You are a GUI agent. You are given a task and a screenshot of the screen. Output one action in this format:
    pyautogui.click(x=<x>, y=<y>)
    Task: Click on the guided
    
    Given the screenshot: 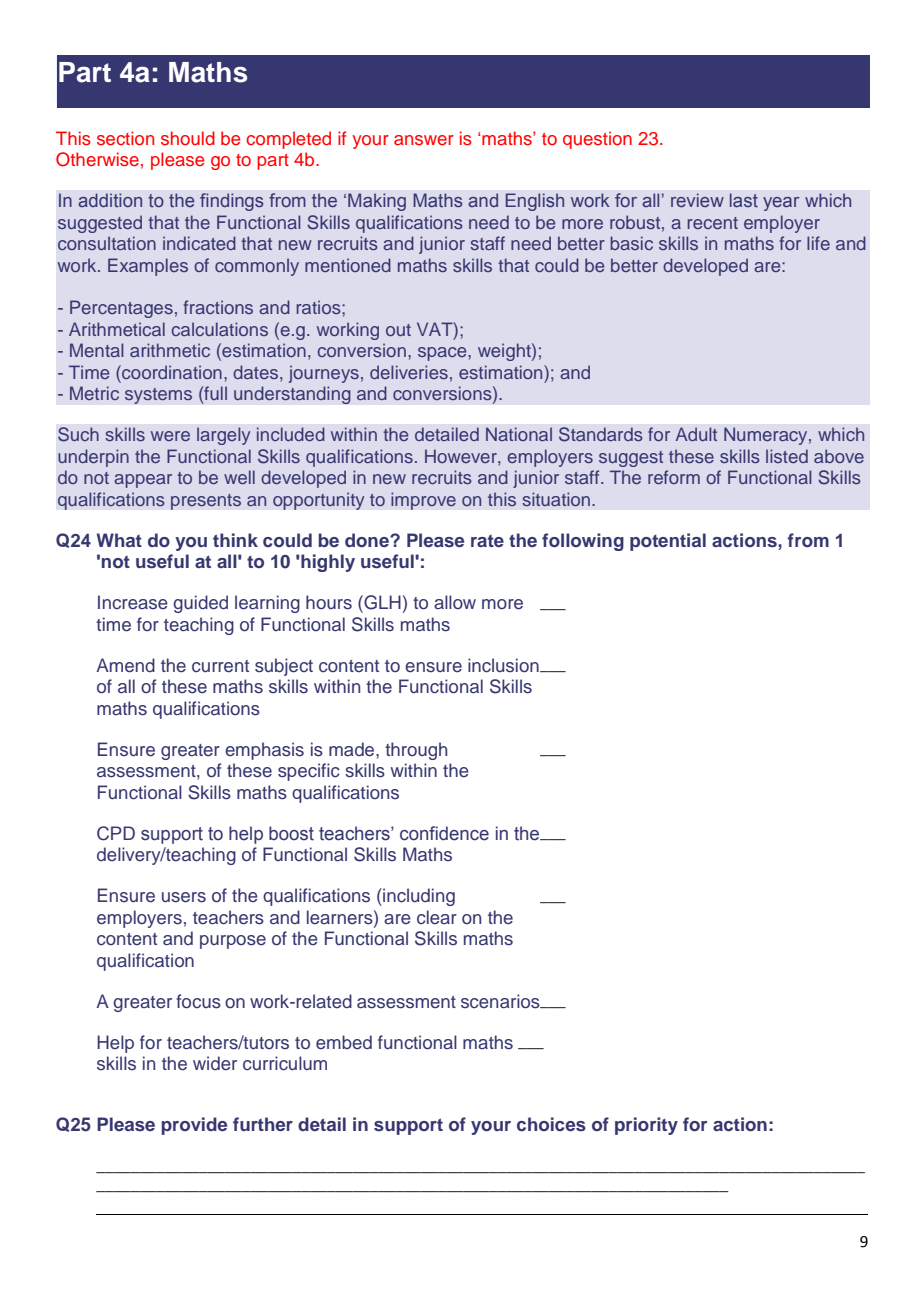 What is the action you would take?
    pyautogui.click(x=200, y=604)
